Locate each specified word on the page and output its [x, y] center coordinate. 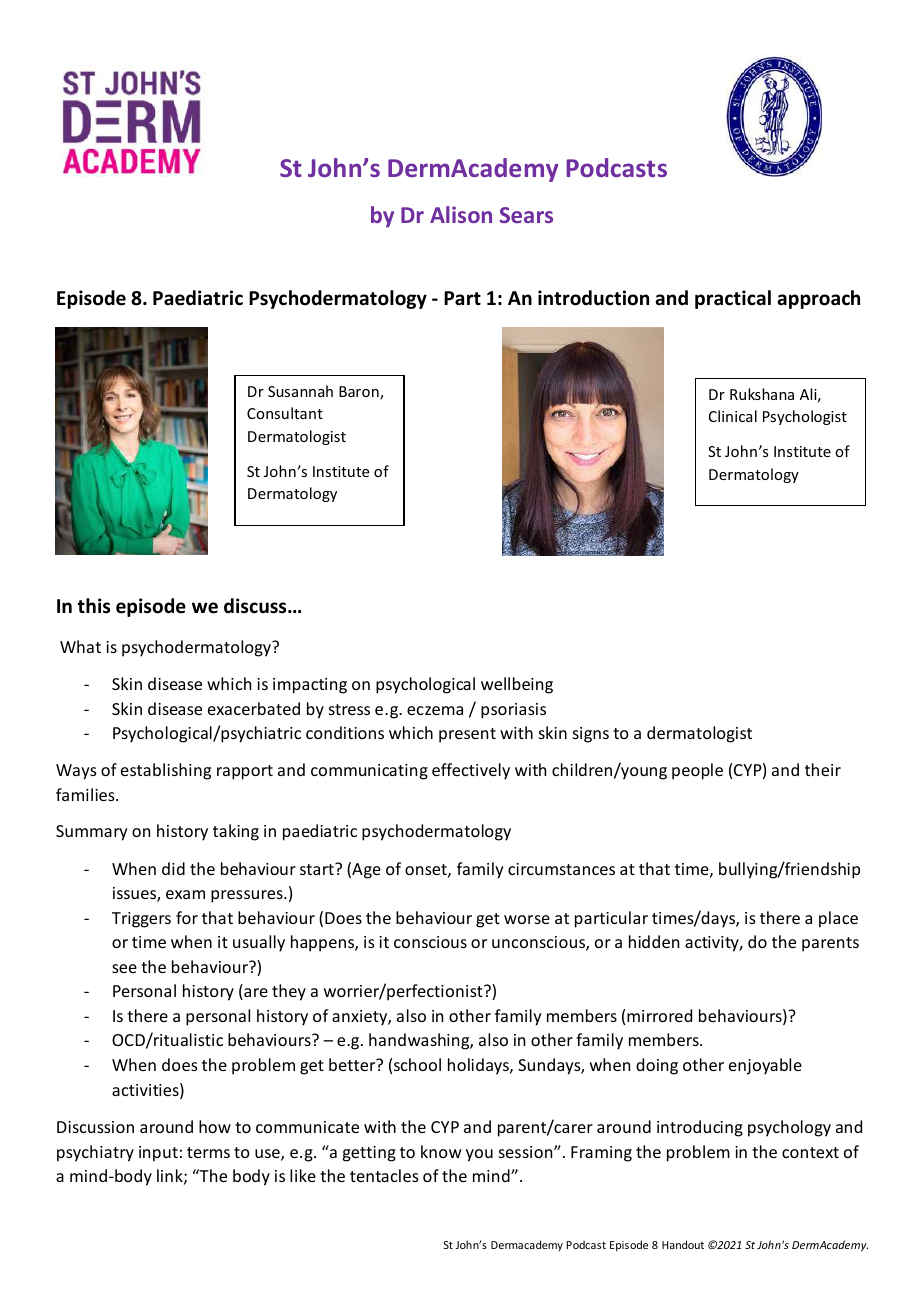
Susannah [300, 391]
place [838, 919]
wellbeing [517, 685]
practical [733, 299]
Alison [461, 214]
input [158, 1154]
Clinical [733, 416]
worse [527, 919]
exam [185, 894]
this [93, 606]
